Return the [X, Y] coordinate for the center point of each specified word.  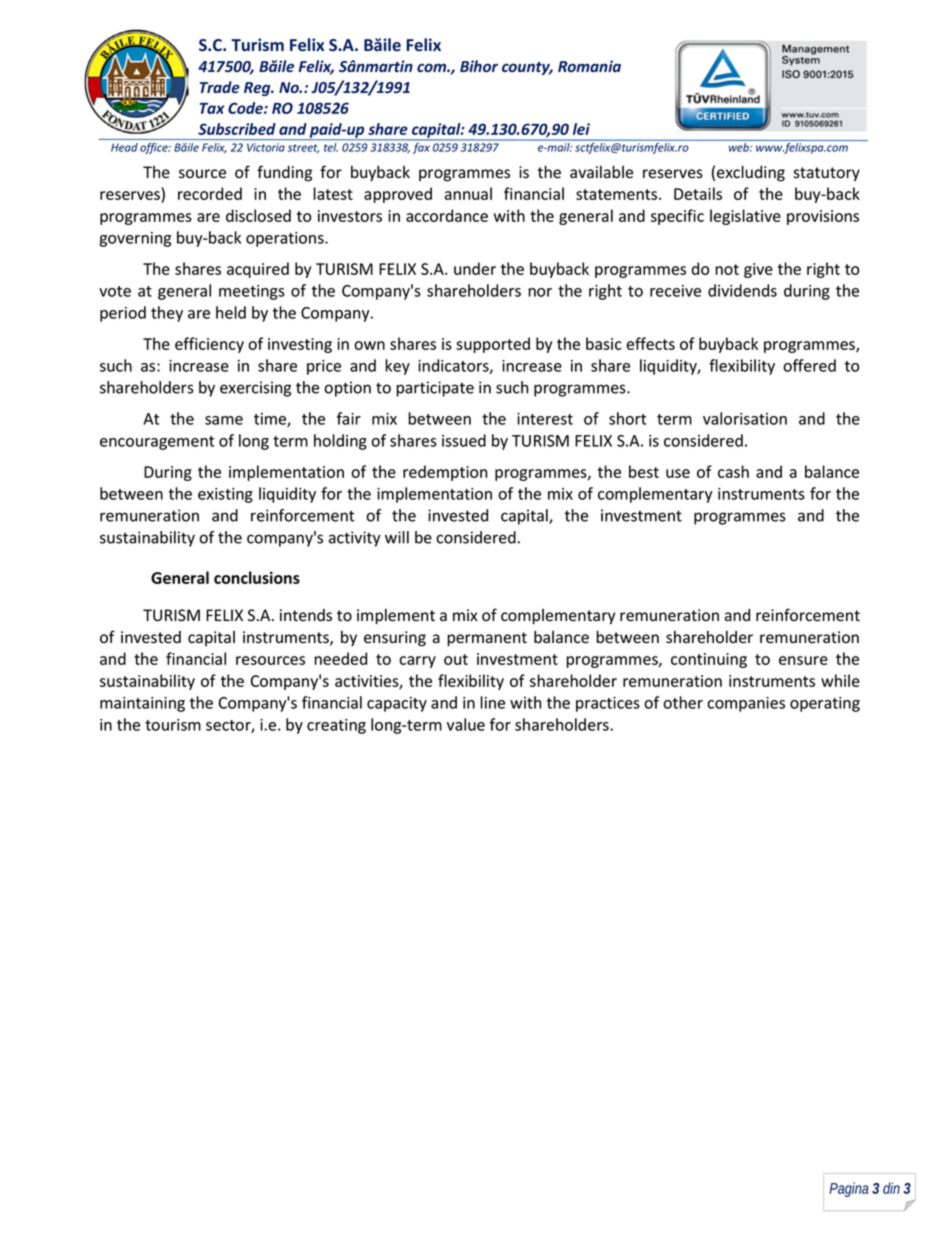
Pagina [849, 1189]
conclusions [257, 577]
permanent [487, 639]
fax [421, 147]
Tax [212, 108]
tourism [173, 725]
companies [746, 704]
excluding [751, 173]
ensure [803, 660]
